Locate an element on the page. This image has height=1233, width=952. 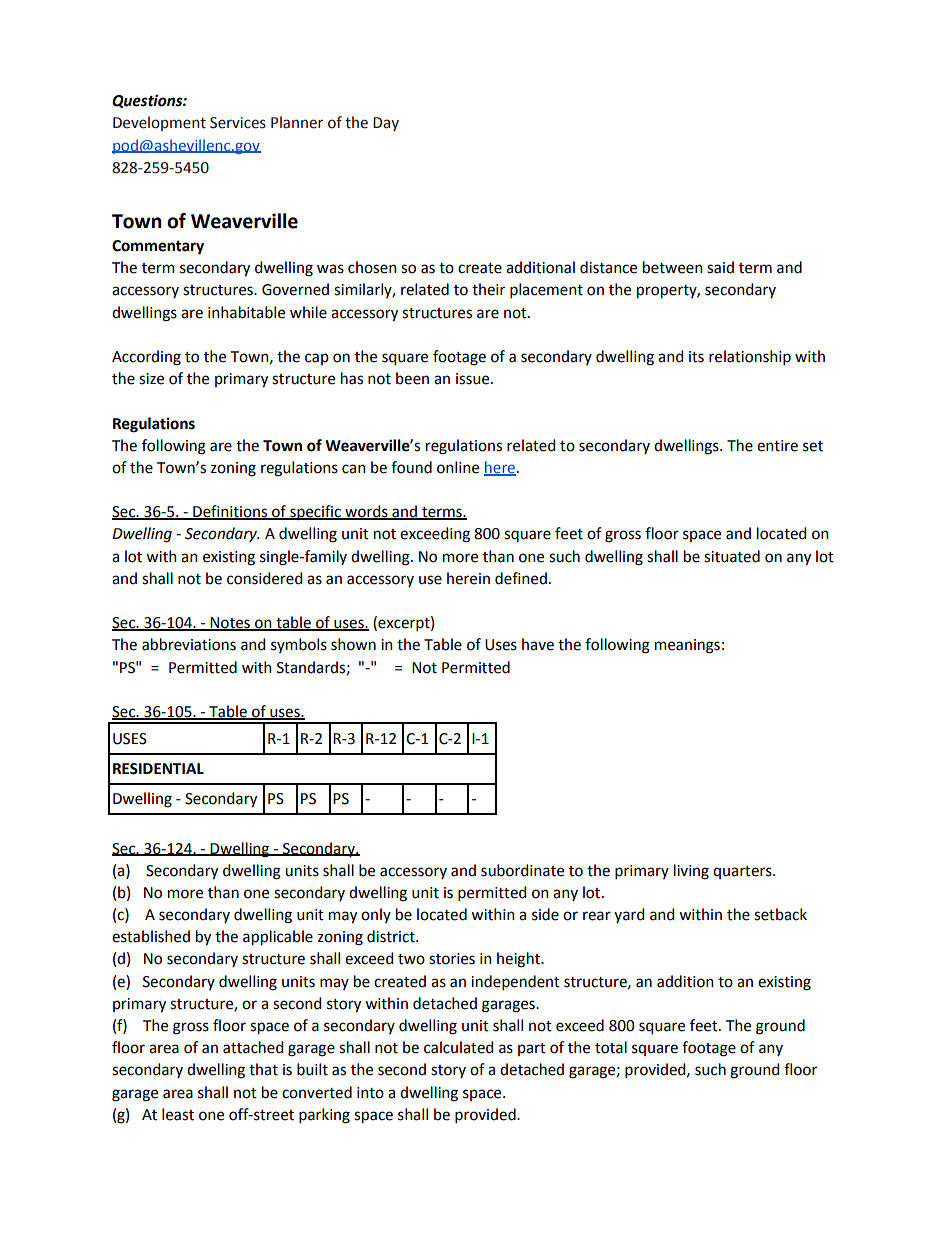
defined is located at coordinates (521, 578).
